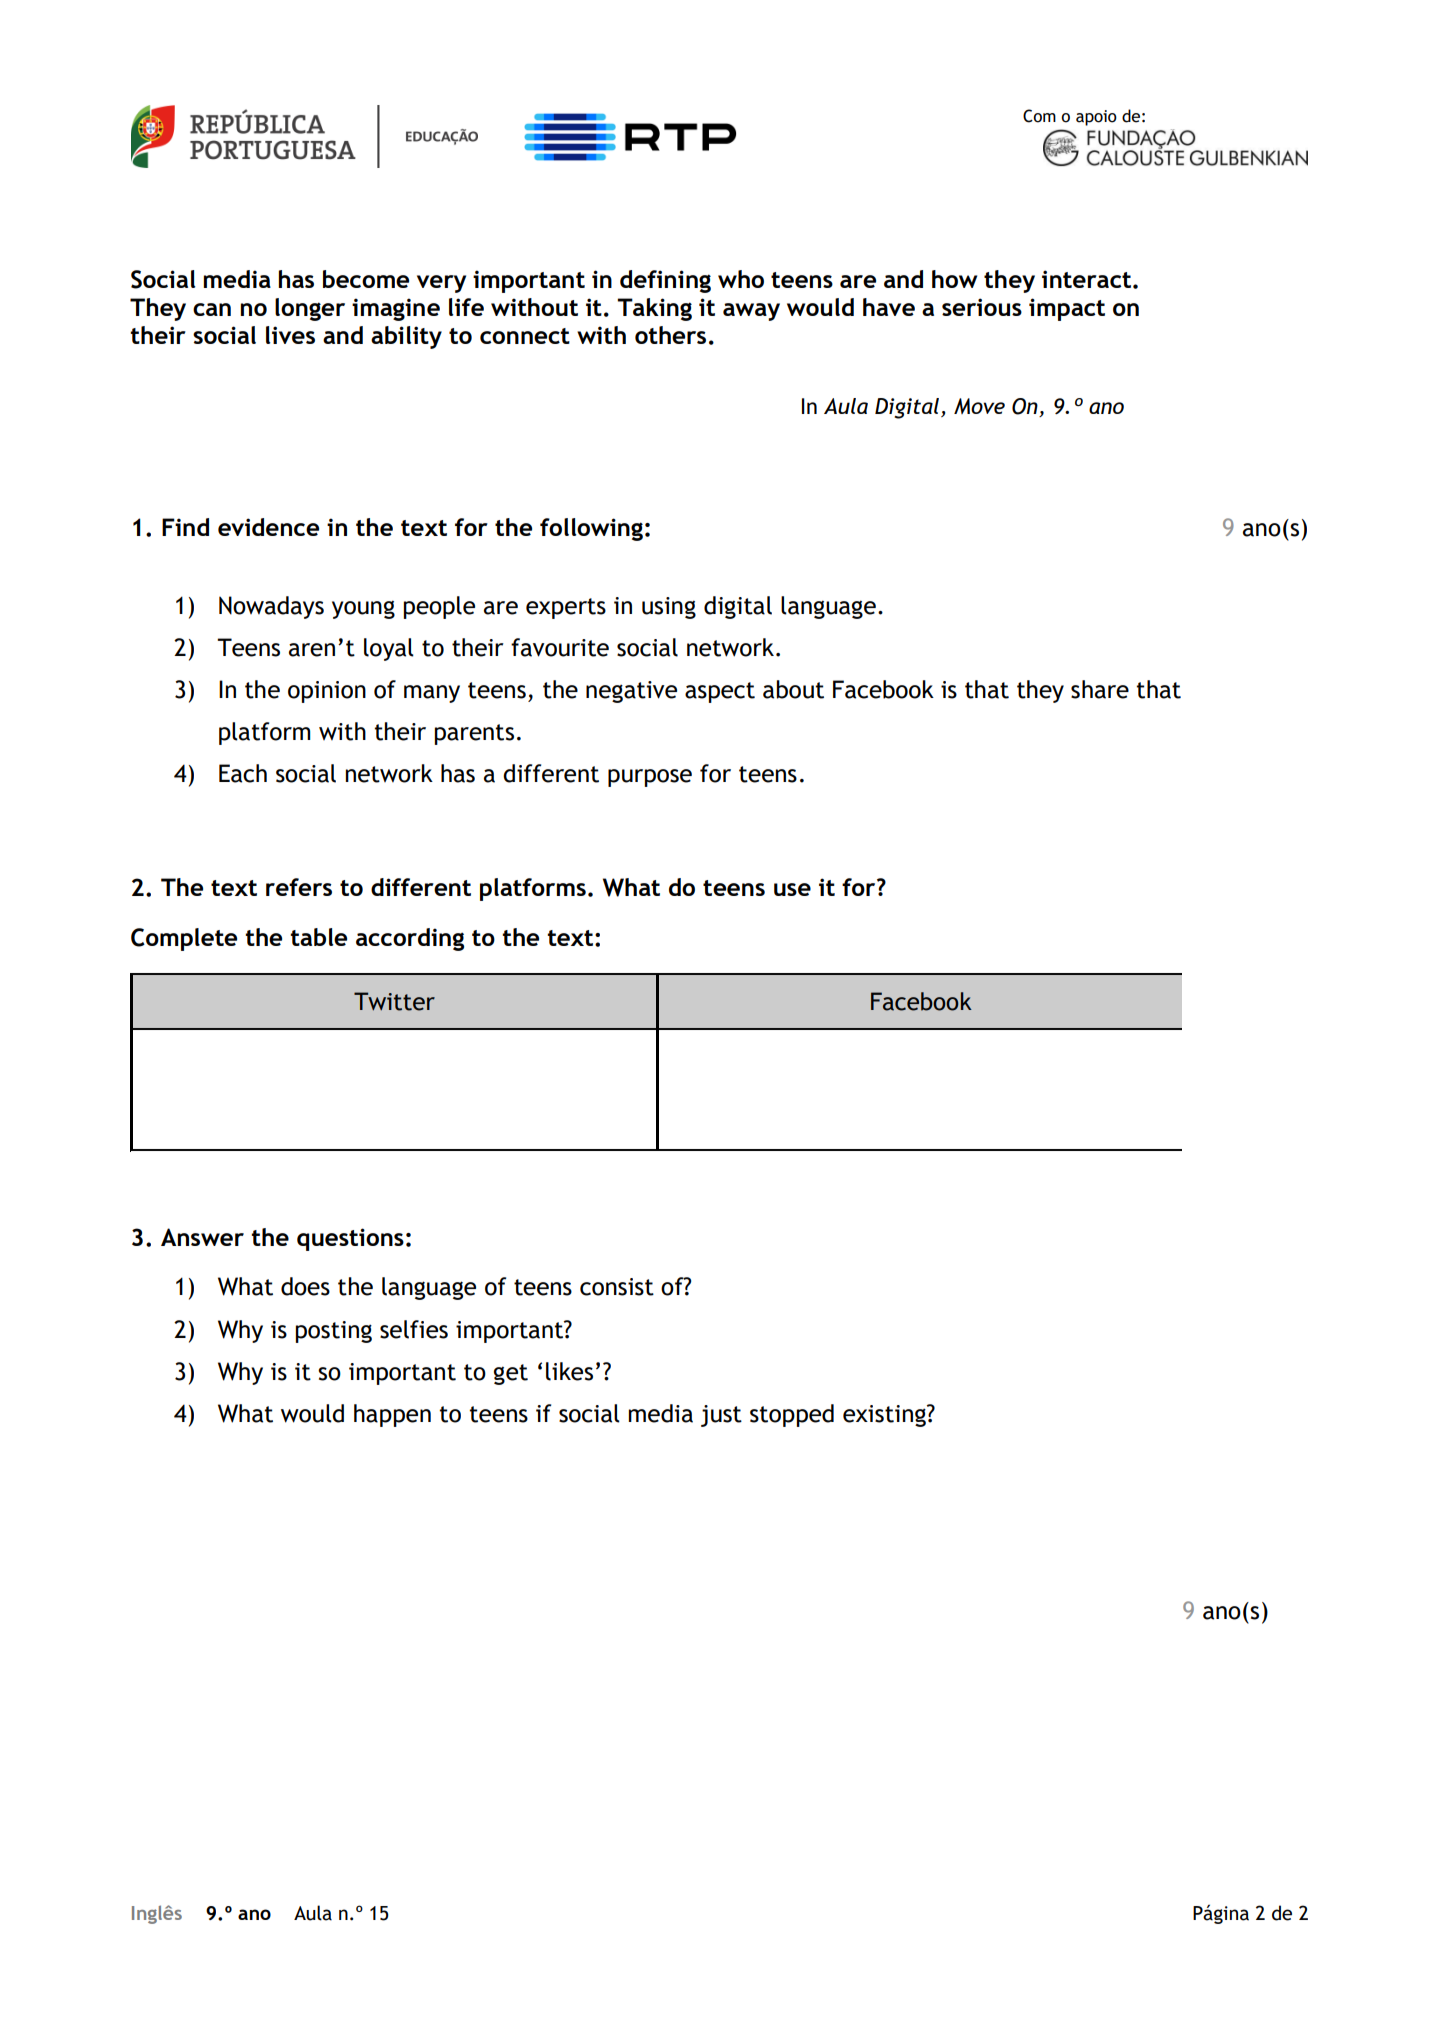 Image resolution: width=1439 pixels, height=2037 pixels. What do you see at coordinates (310, 309) in the screenshot?
I see `longer` at bounding box center [310, 309].
